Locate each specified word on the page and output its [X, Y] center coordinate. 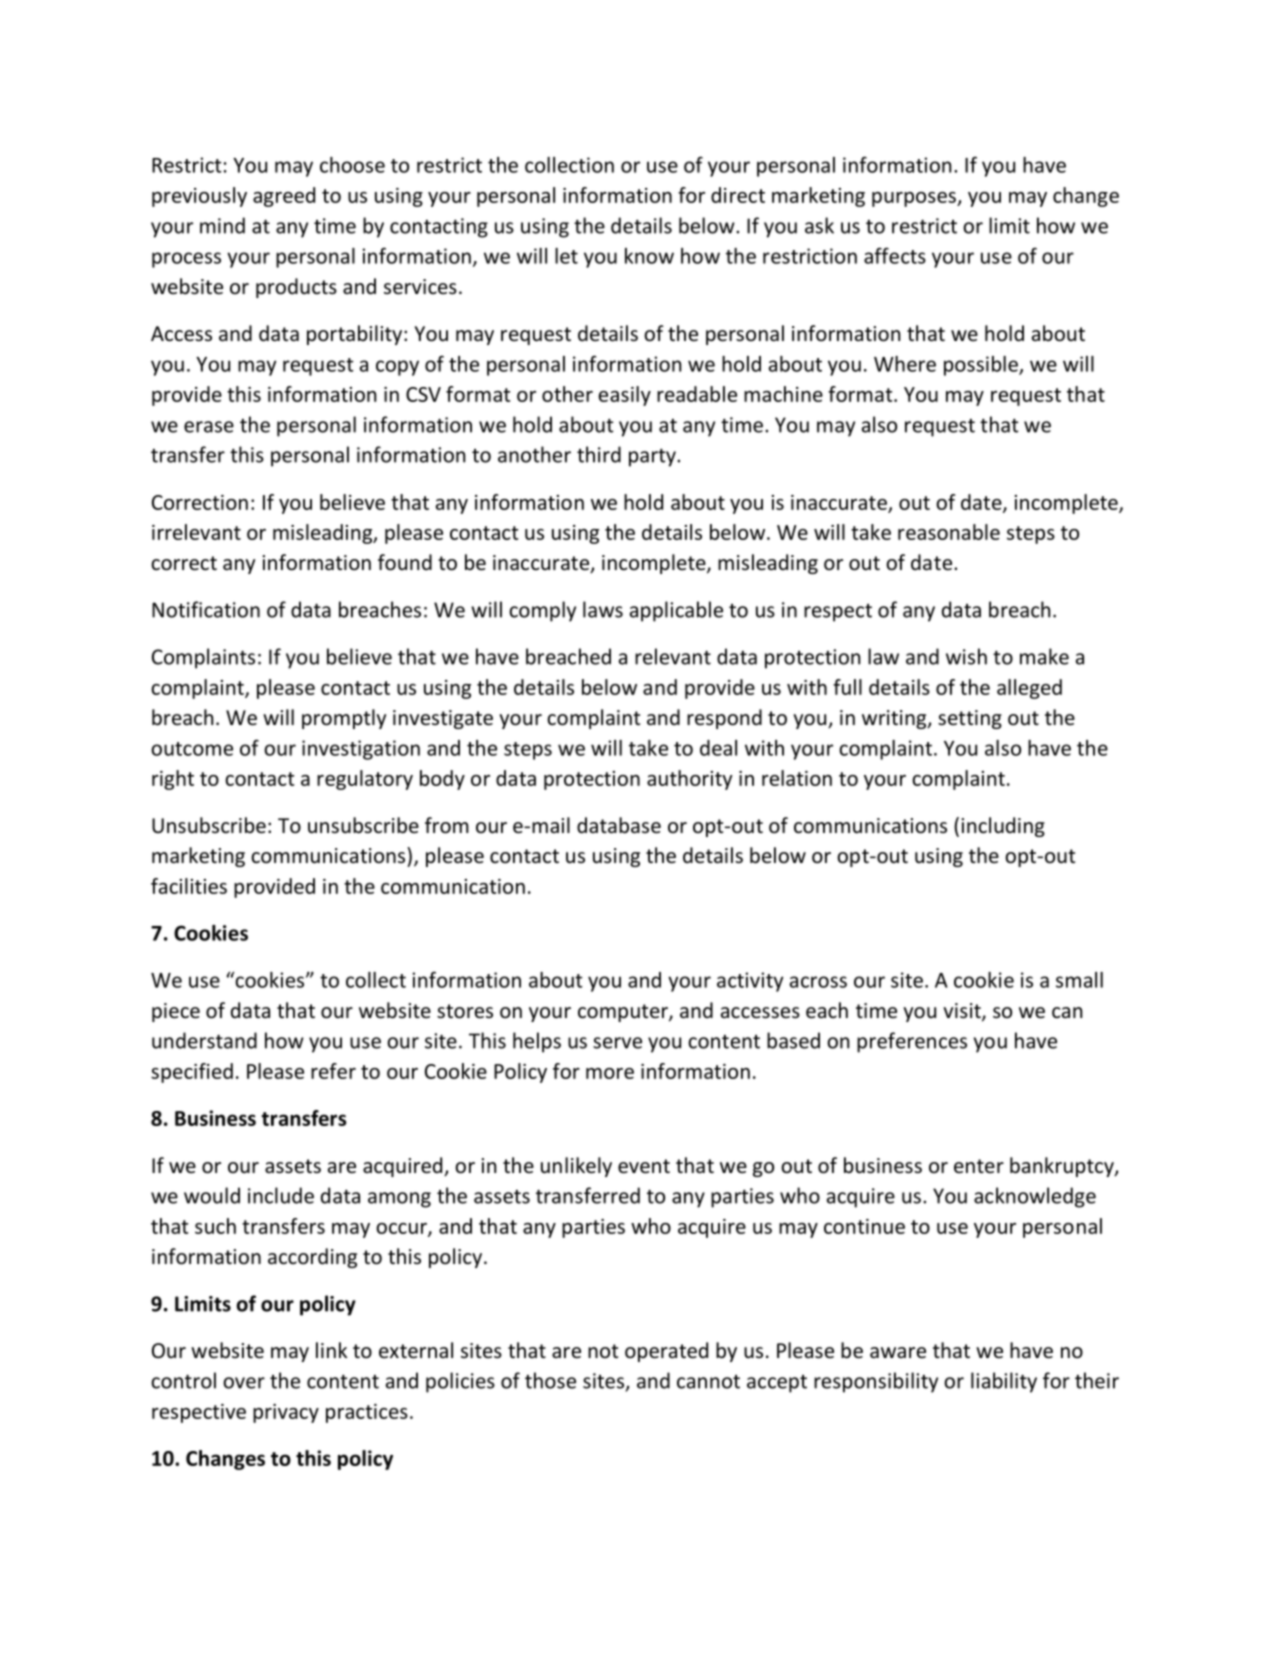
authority [689, 780]
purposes [915, 199]
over [244, 1383]
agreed [284, 197]
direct [738, 195]
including [1003, 827]
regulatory [365, 780]
